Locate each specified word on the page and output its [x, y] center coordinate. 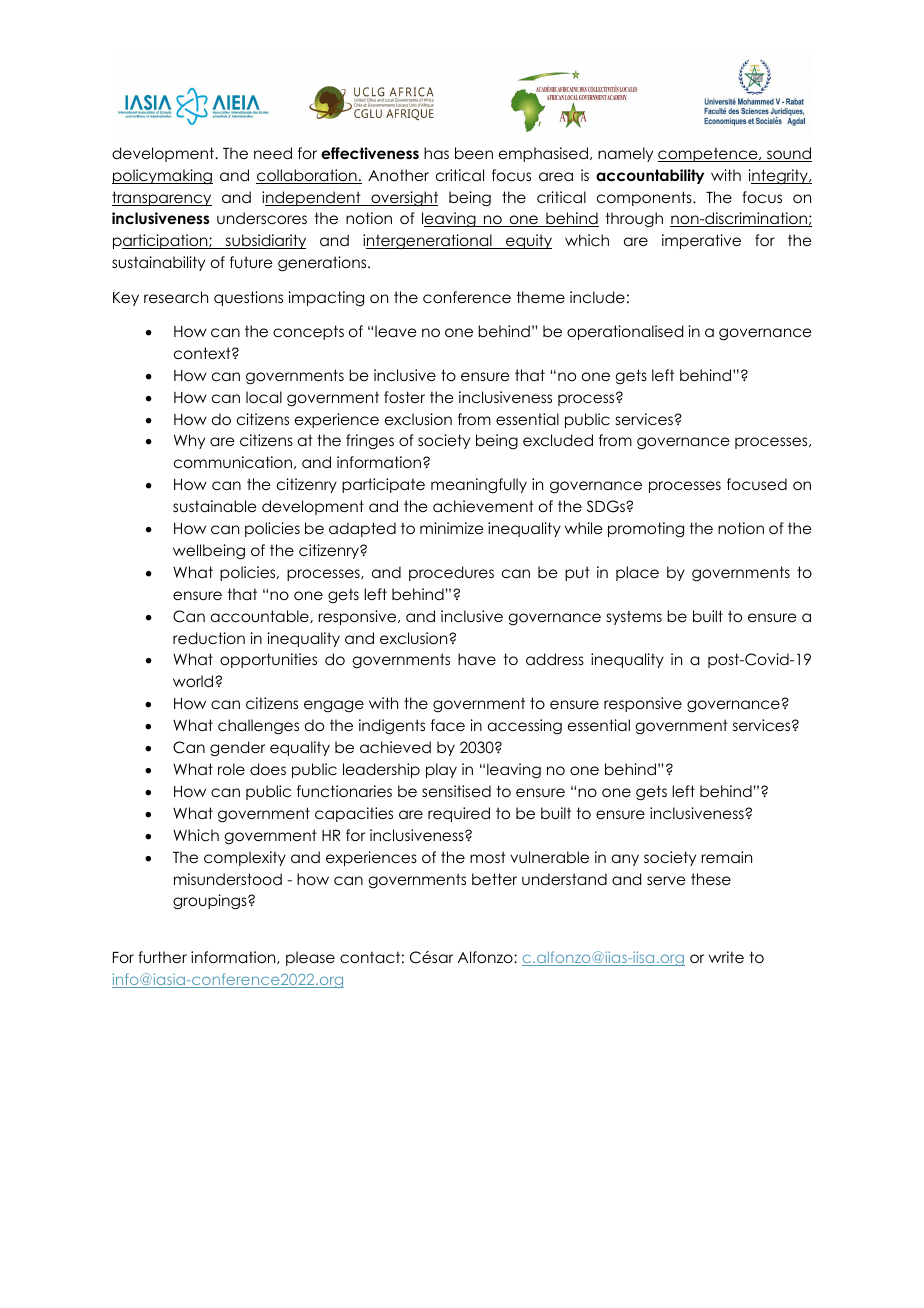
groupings [211, 902]
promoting [646, 530]
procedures [451, 573]
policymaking [162, 177]
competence [709, 154]
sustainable [215, 506]
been [474, 153]
